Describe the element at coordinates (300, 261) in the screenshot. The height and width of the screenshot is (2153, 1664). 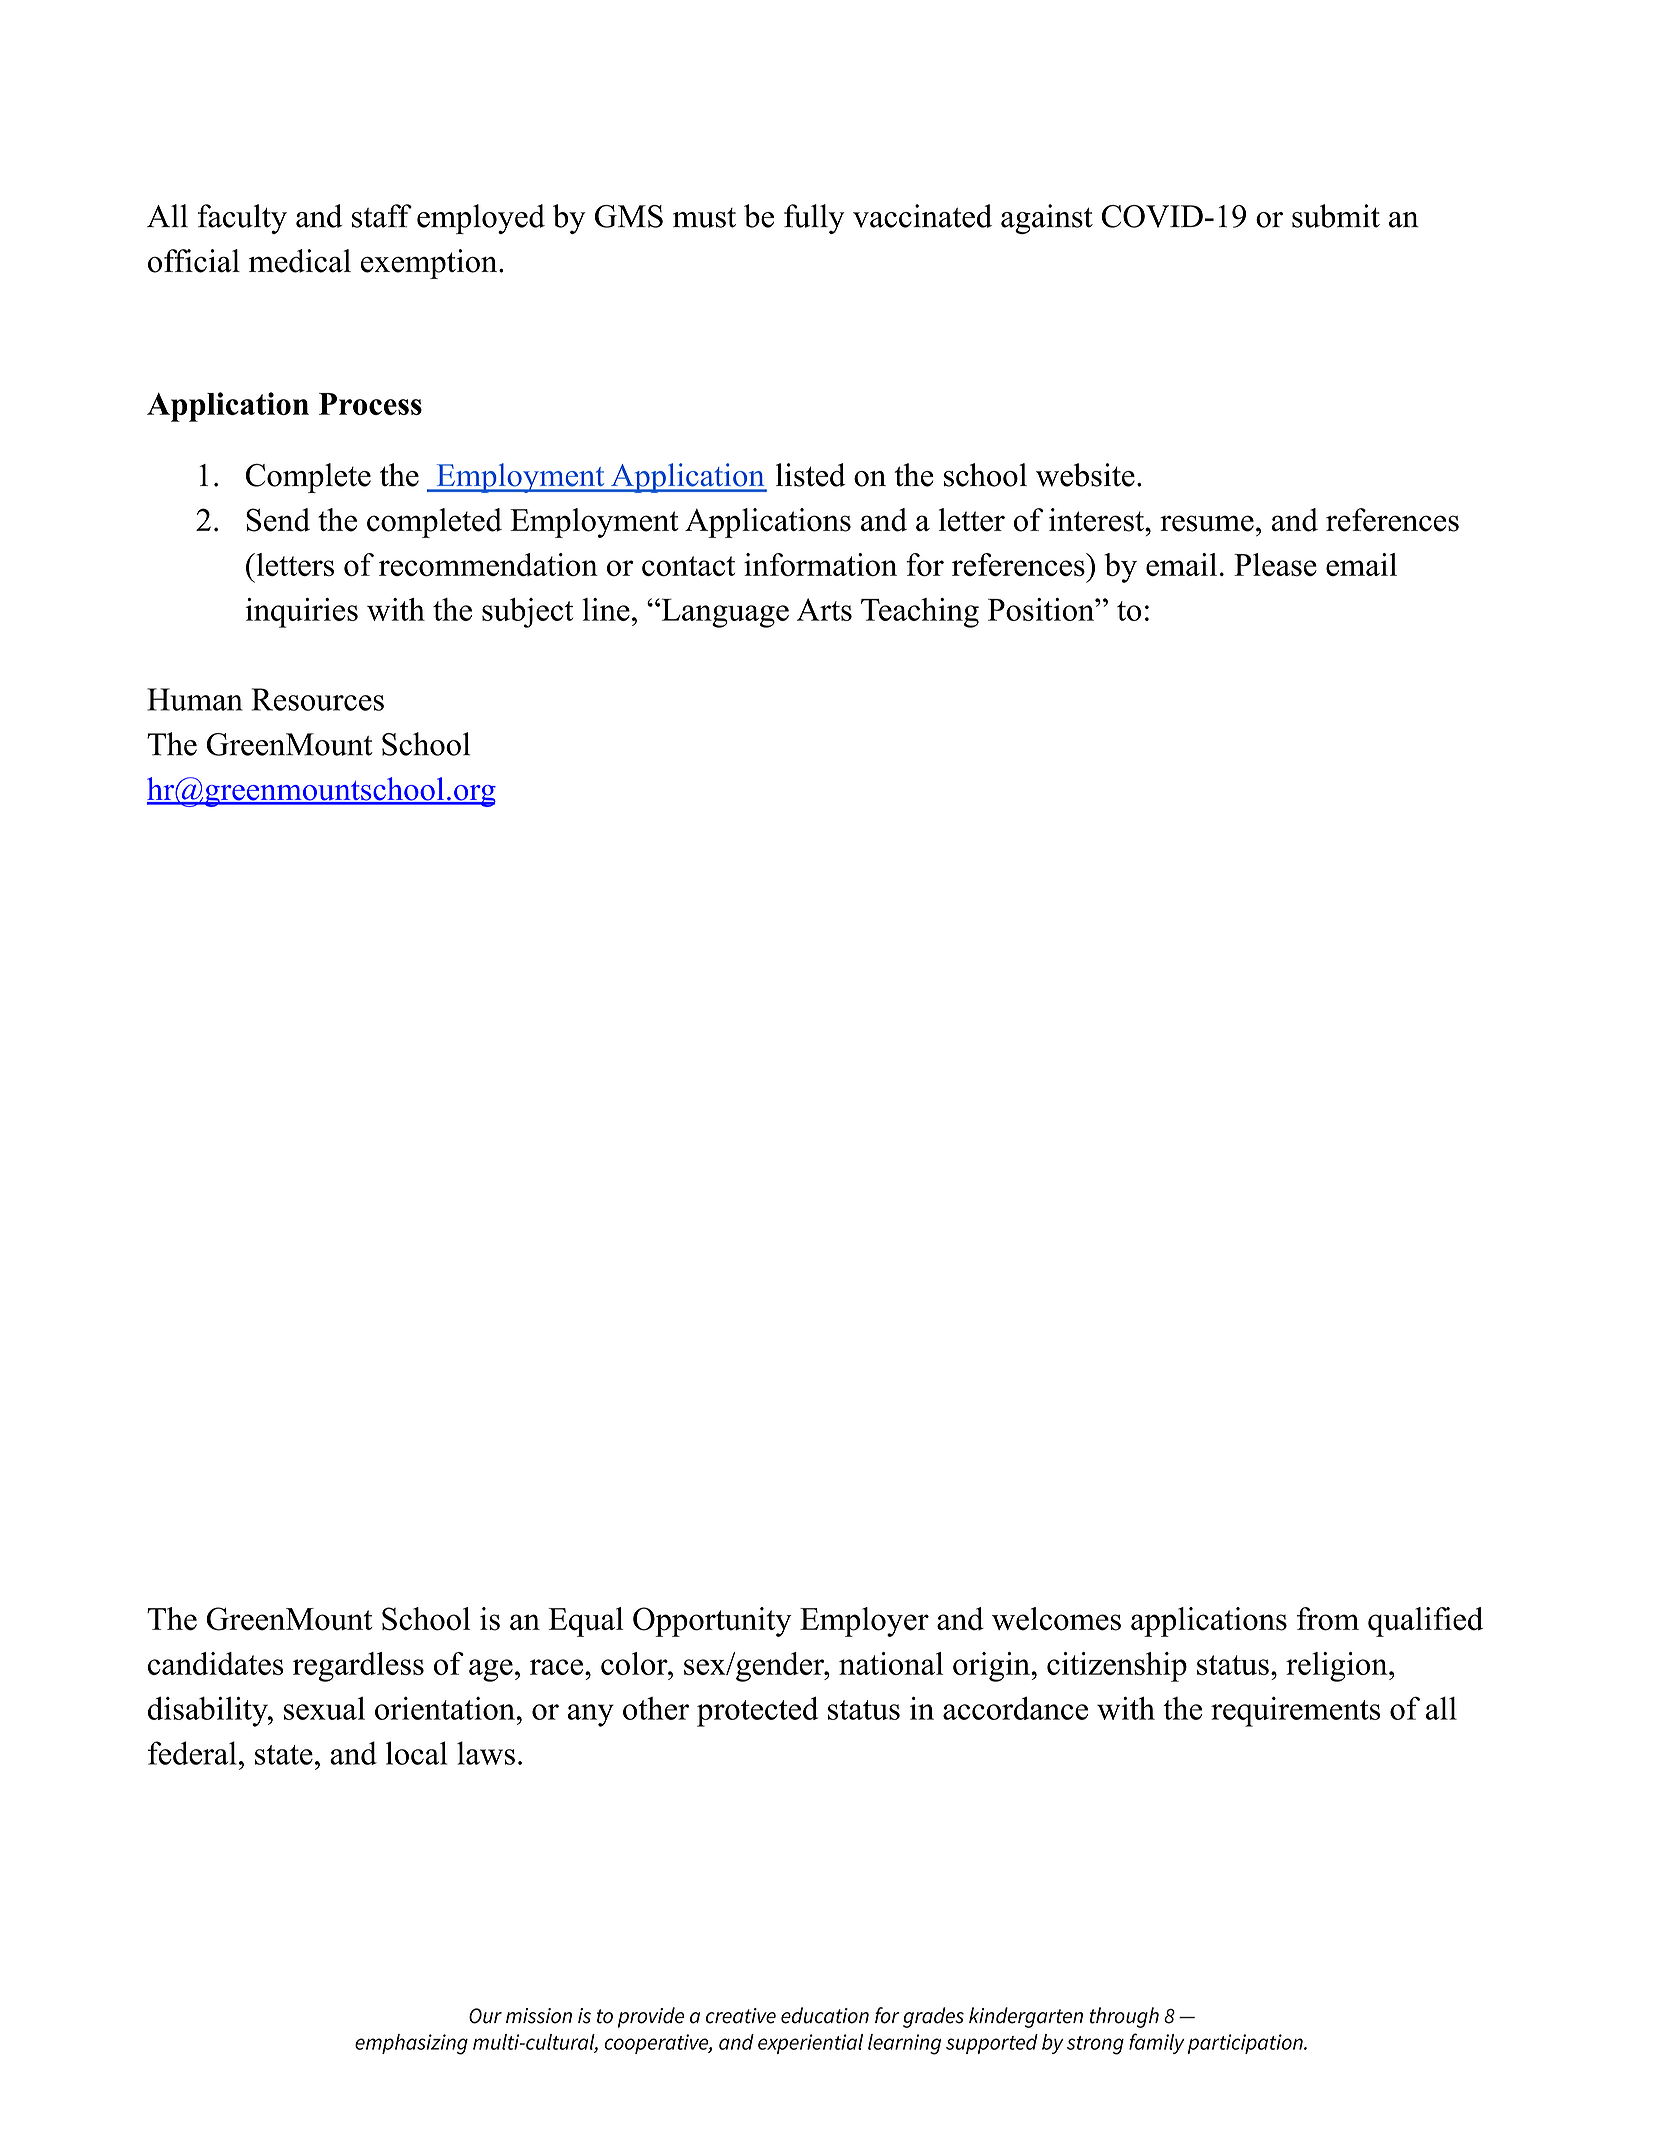
I see `medical` at that location.
